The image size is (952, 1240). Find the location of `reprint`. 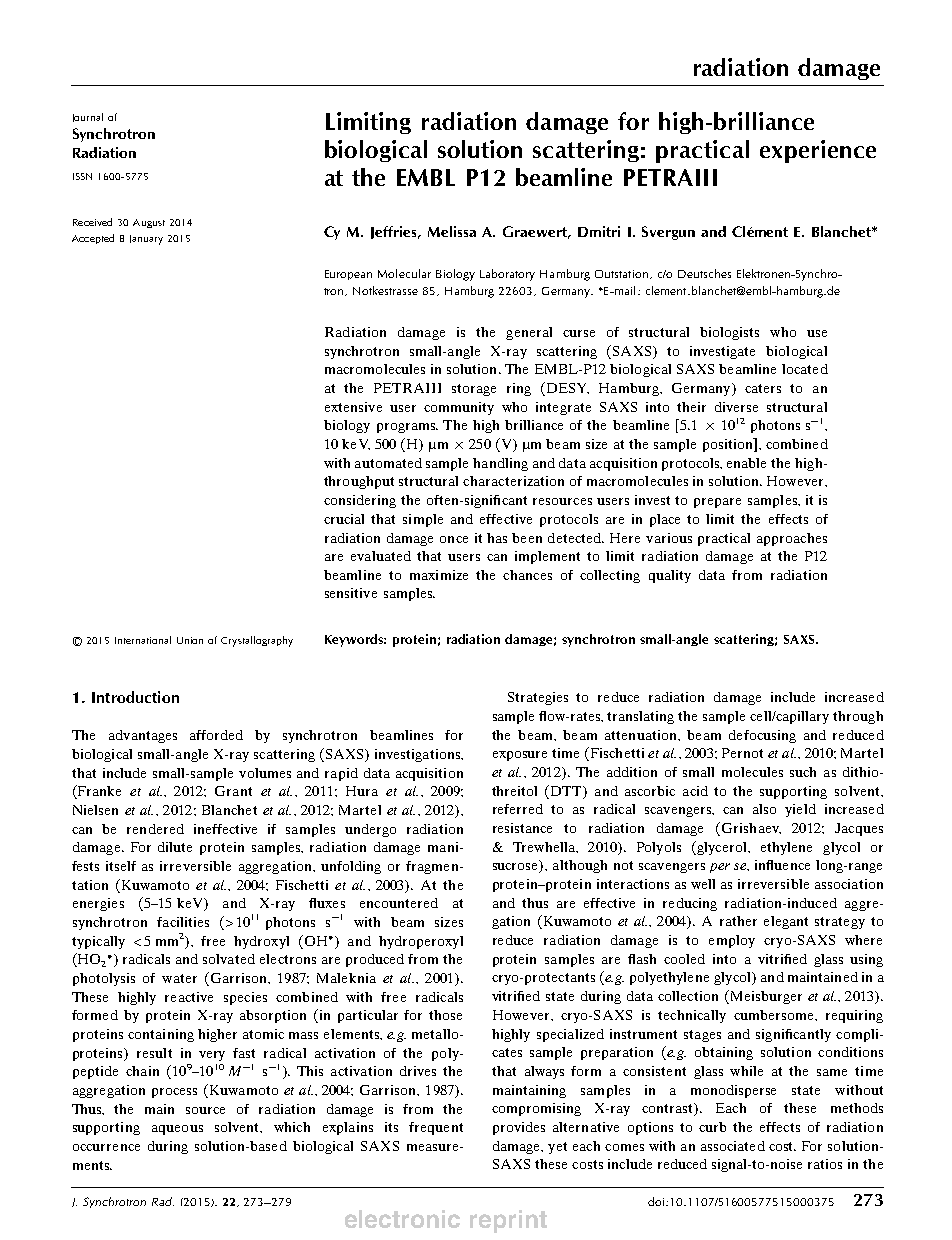

reprint is located at coordinates (508, 1221).
